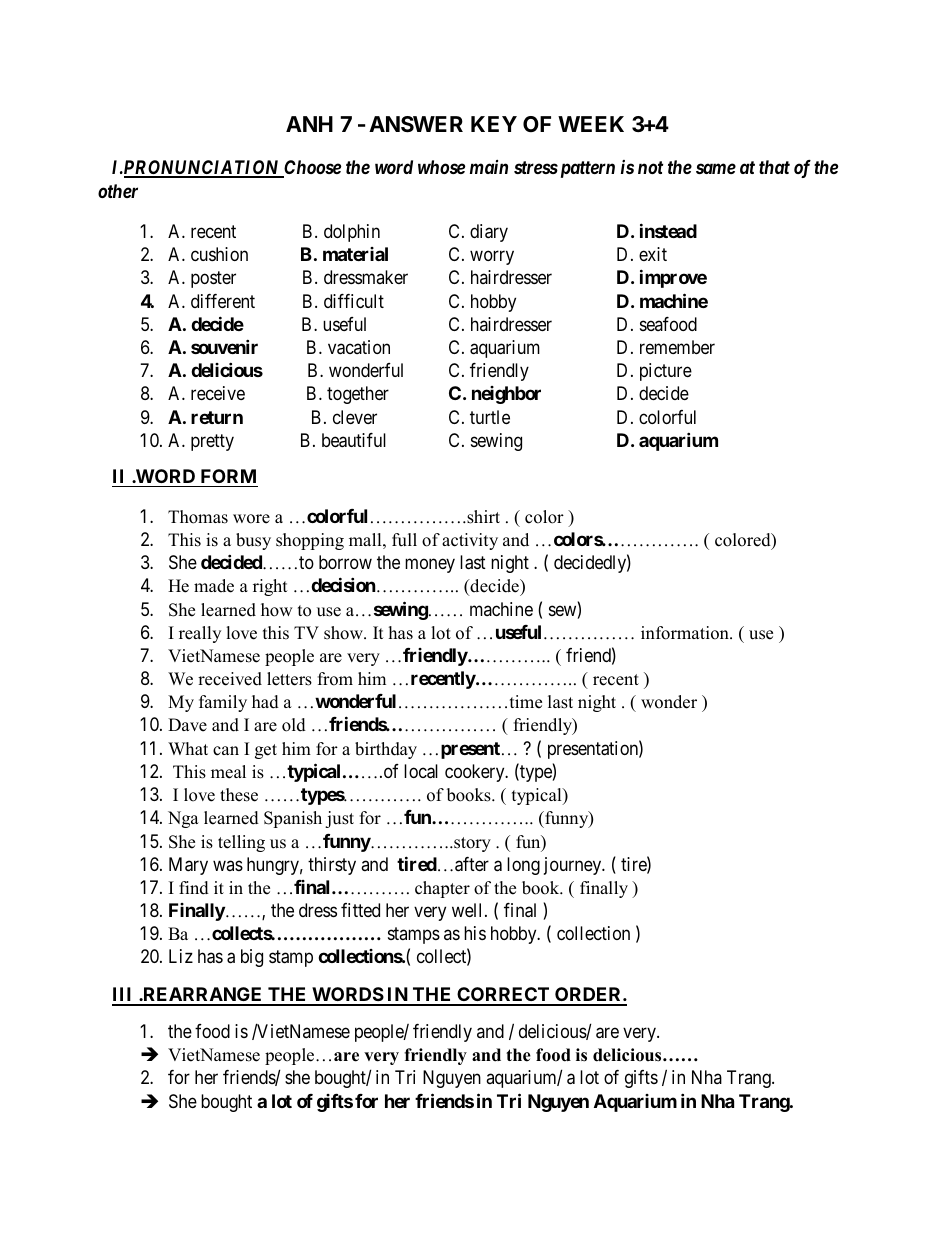  What do you see at coordinates (716, 168) in the document?
I see `same` at bounding box center [716, 168].
